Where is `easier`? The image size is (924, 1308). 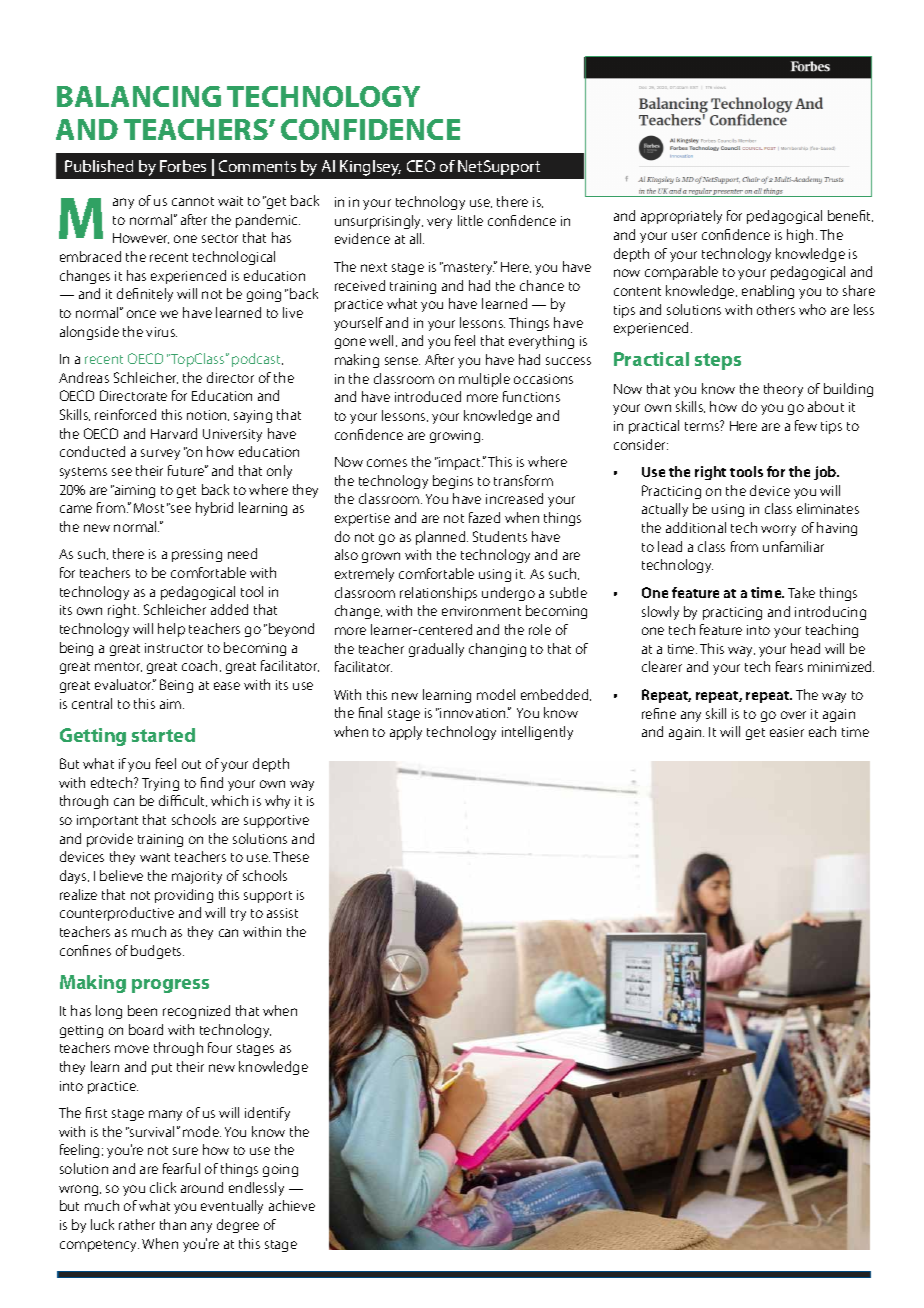
easier is located at coordinates (787, 732).
